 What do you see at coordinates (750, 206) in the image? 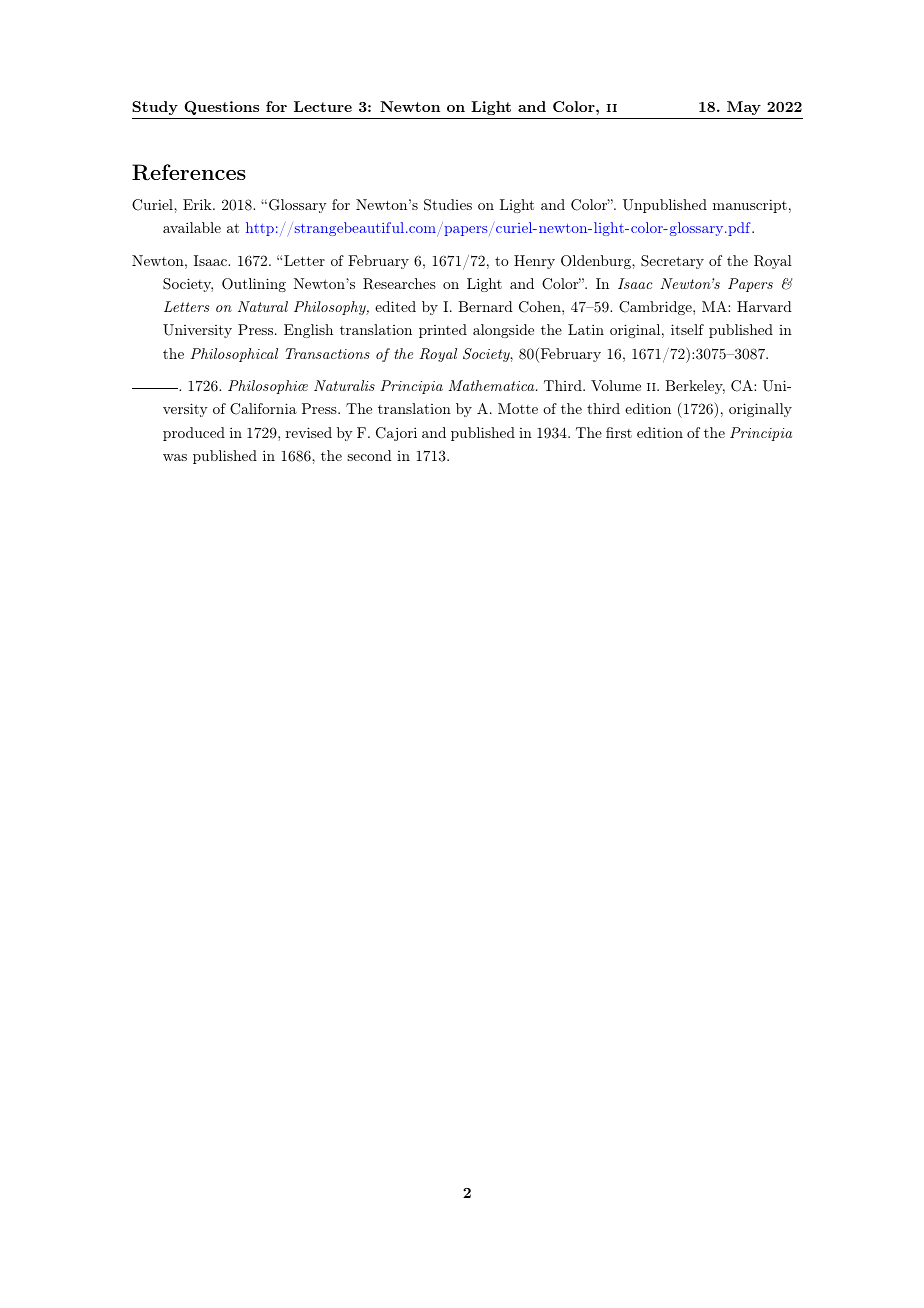
I see `manuscript` at bounding box center [750, 206].
